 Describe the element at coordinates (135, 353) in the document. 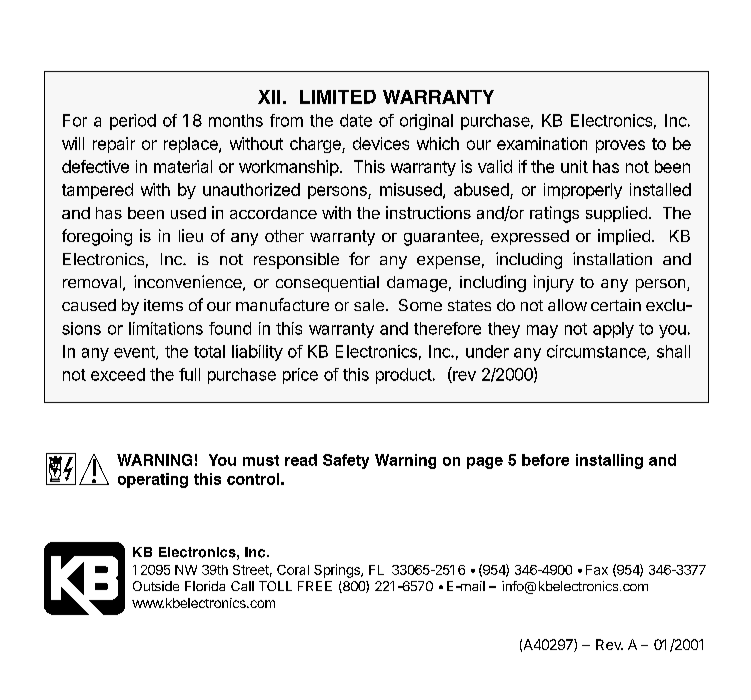

I see `event` at that location.
